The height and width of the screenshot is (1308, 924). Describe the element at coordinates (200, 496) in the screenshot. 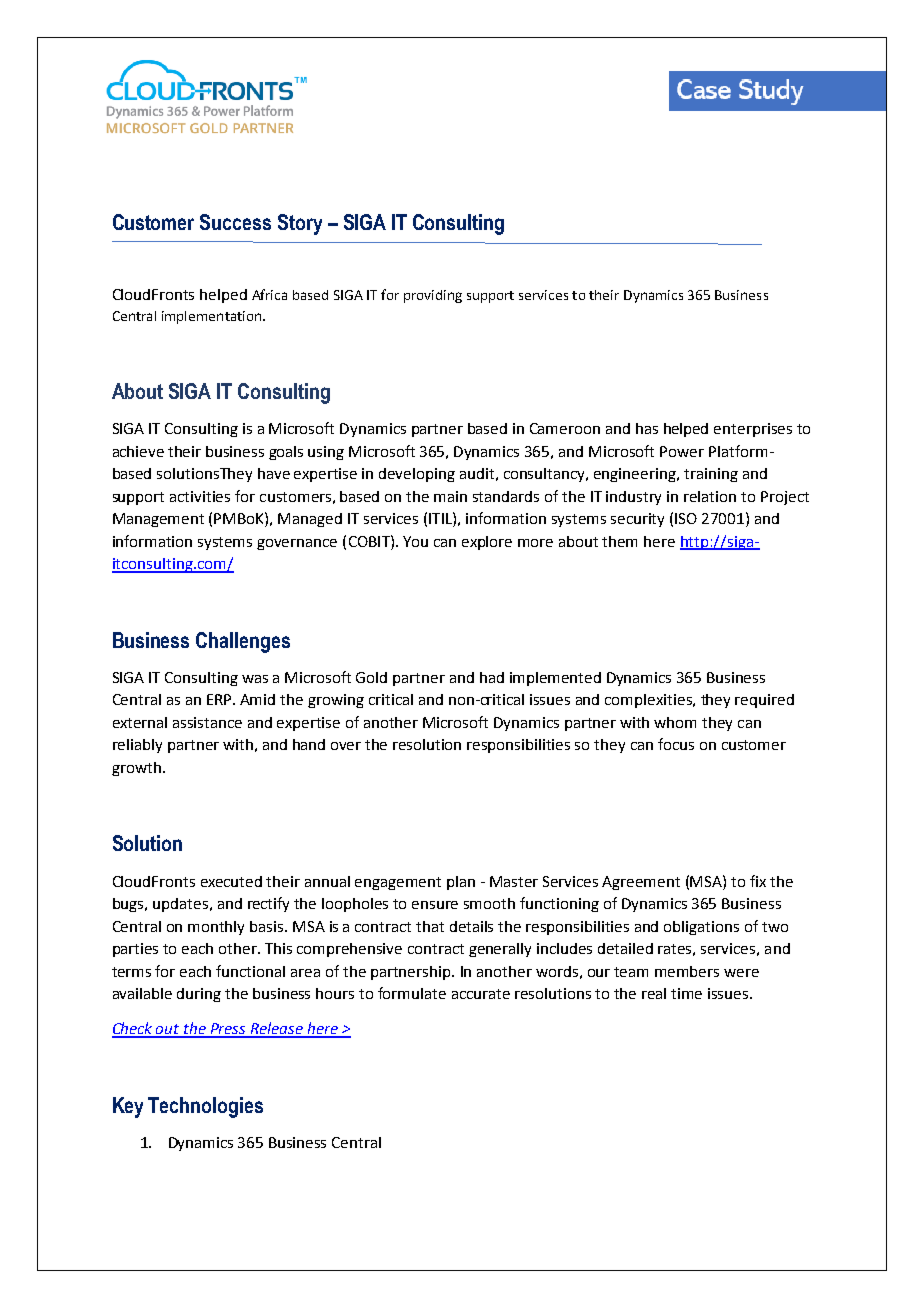

I see `activities` at that location.
